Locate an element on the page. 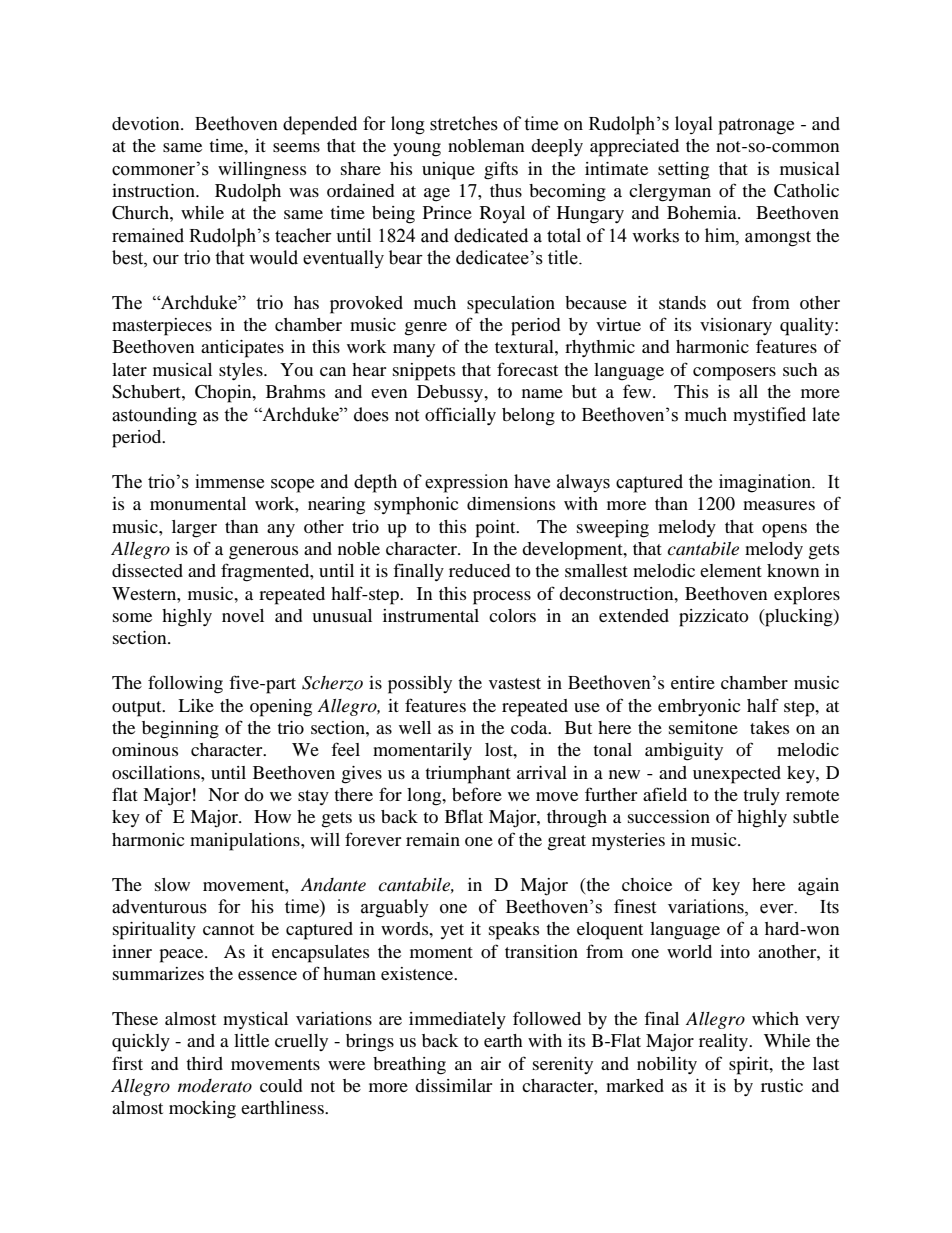 This page has height=1233, width=952. devotion is located at coordinates (147, 123).
